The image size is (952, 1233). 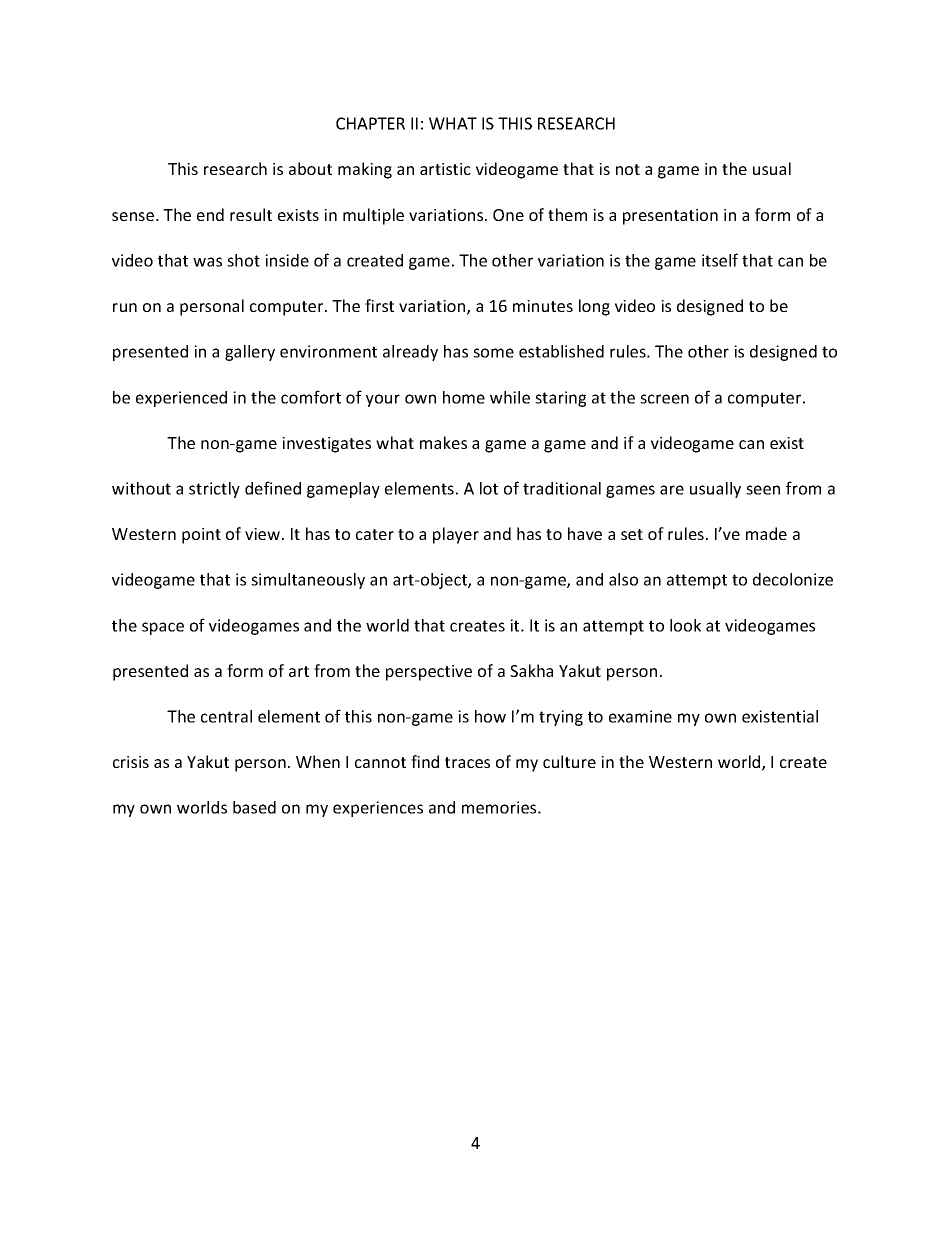 I want to click on traces, so click(x=467, y=762).
